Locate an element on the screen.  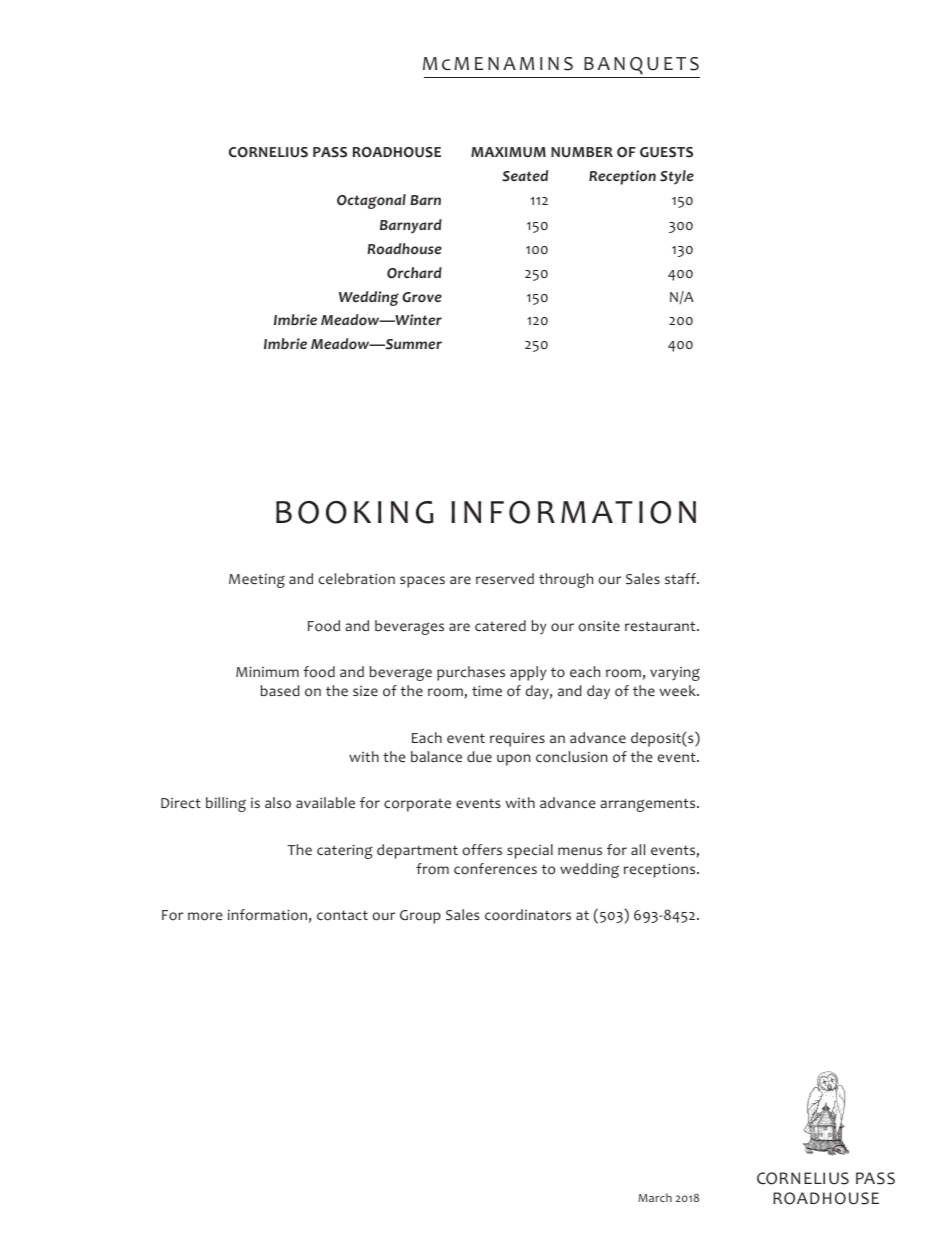
all is located at coordinates (638, 849).
